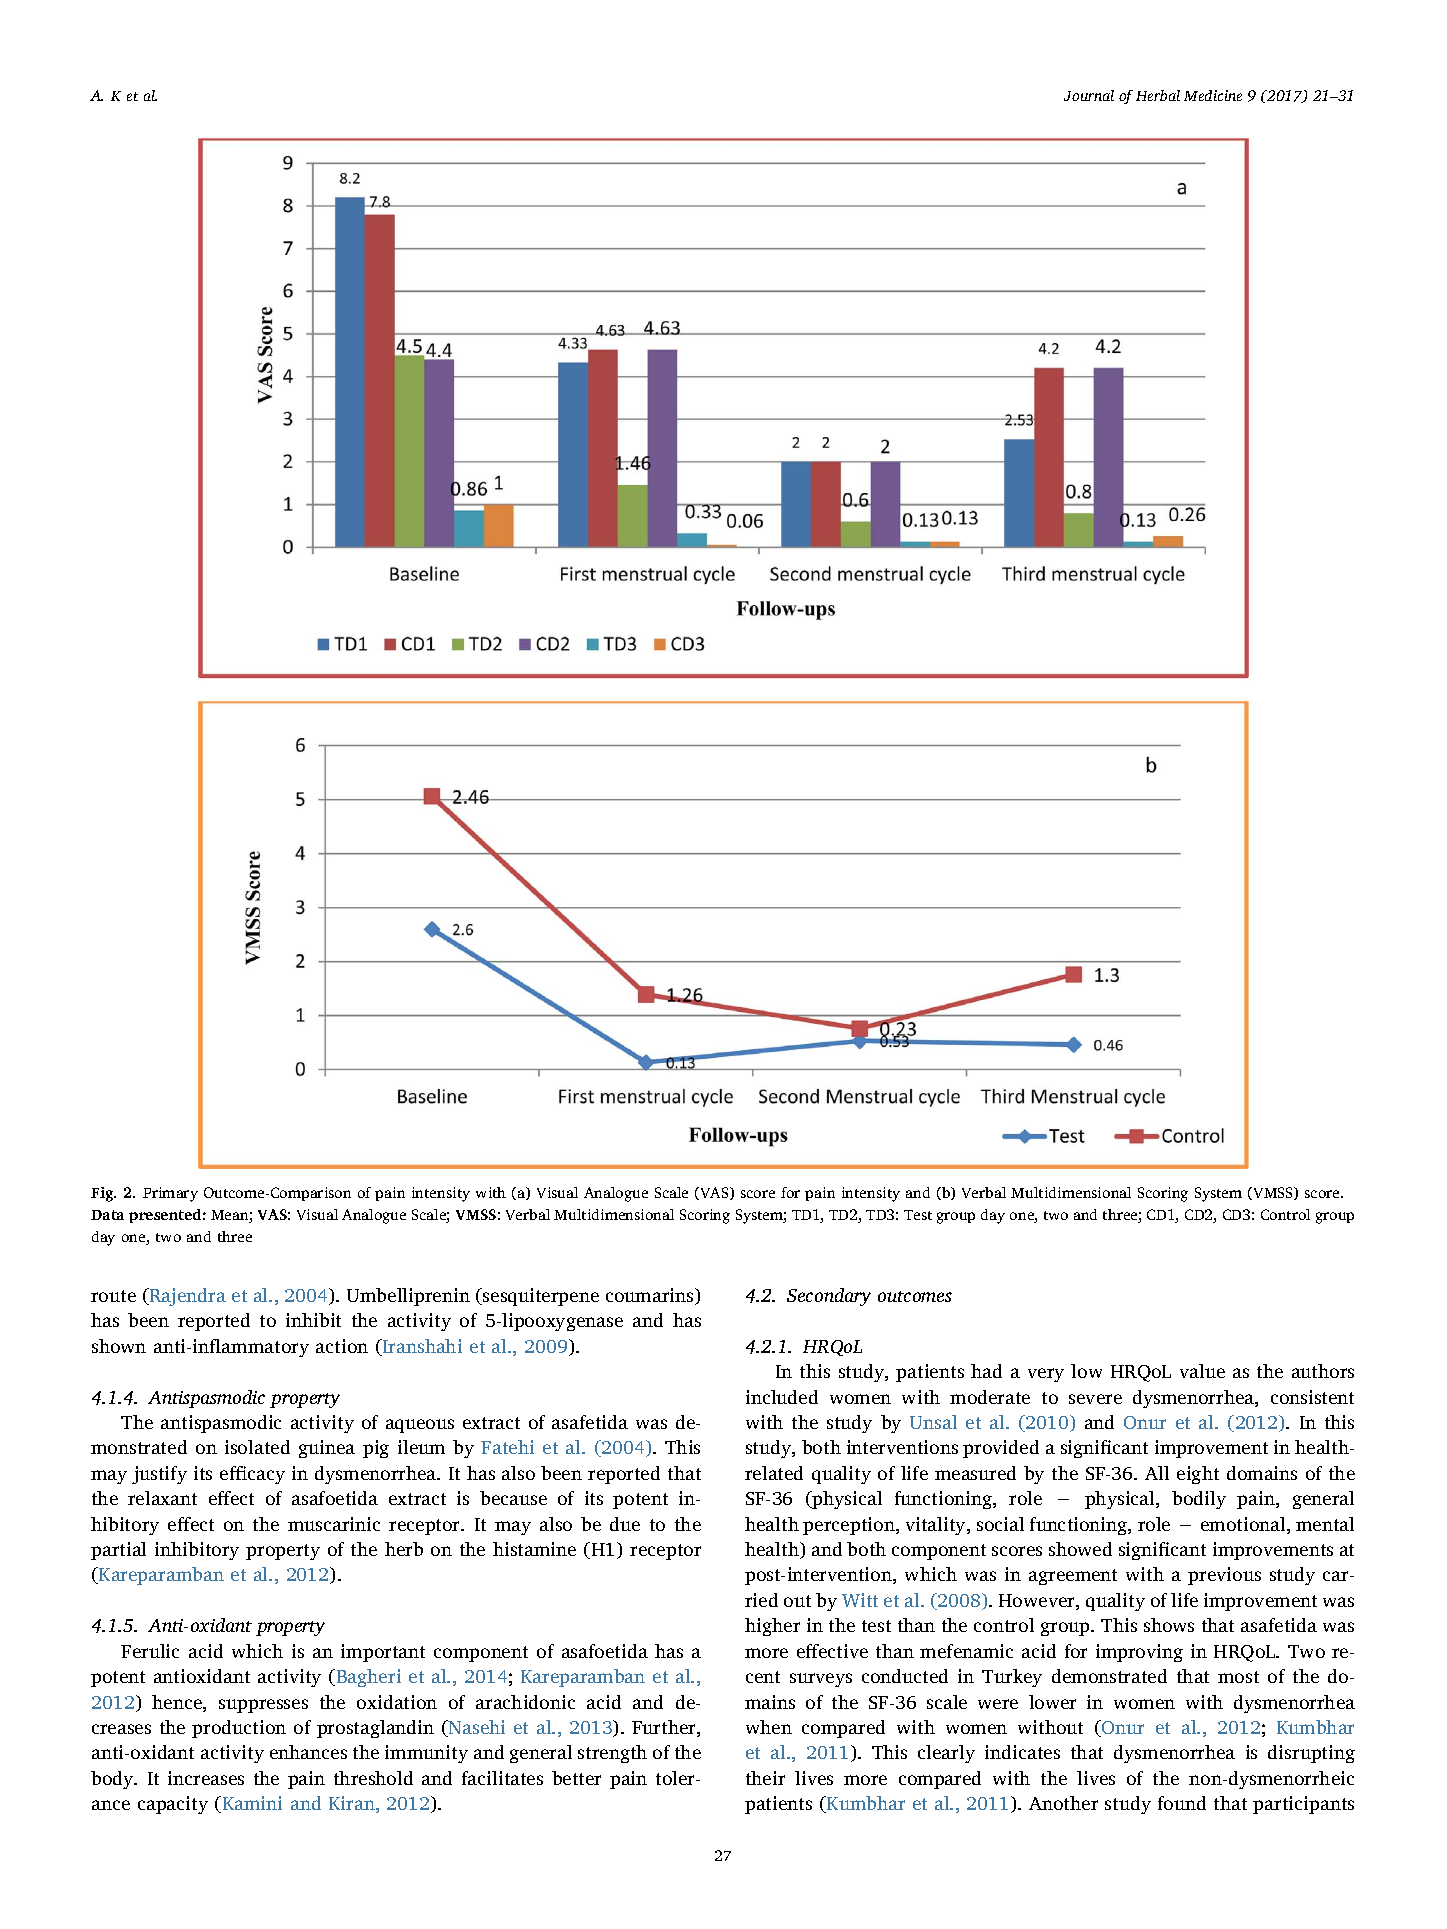  I want to click on threshold, so click(373, 1778).
